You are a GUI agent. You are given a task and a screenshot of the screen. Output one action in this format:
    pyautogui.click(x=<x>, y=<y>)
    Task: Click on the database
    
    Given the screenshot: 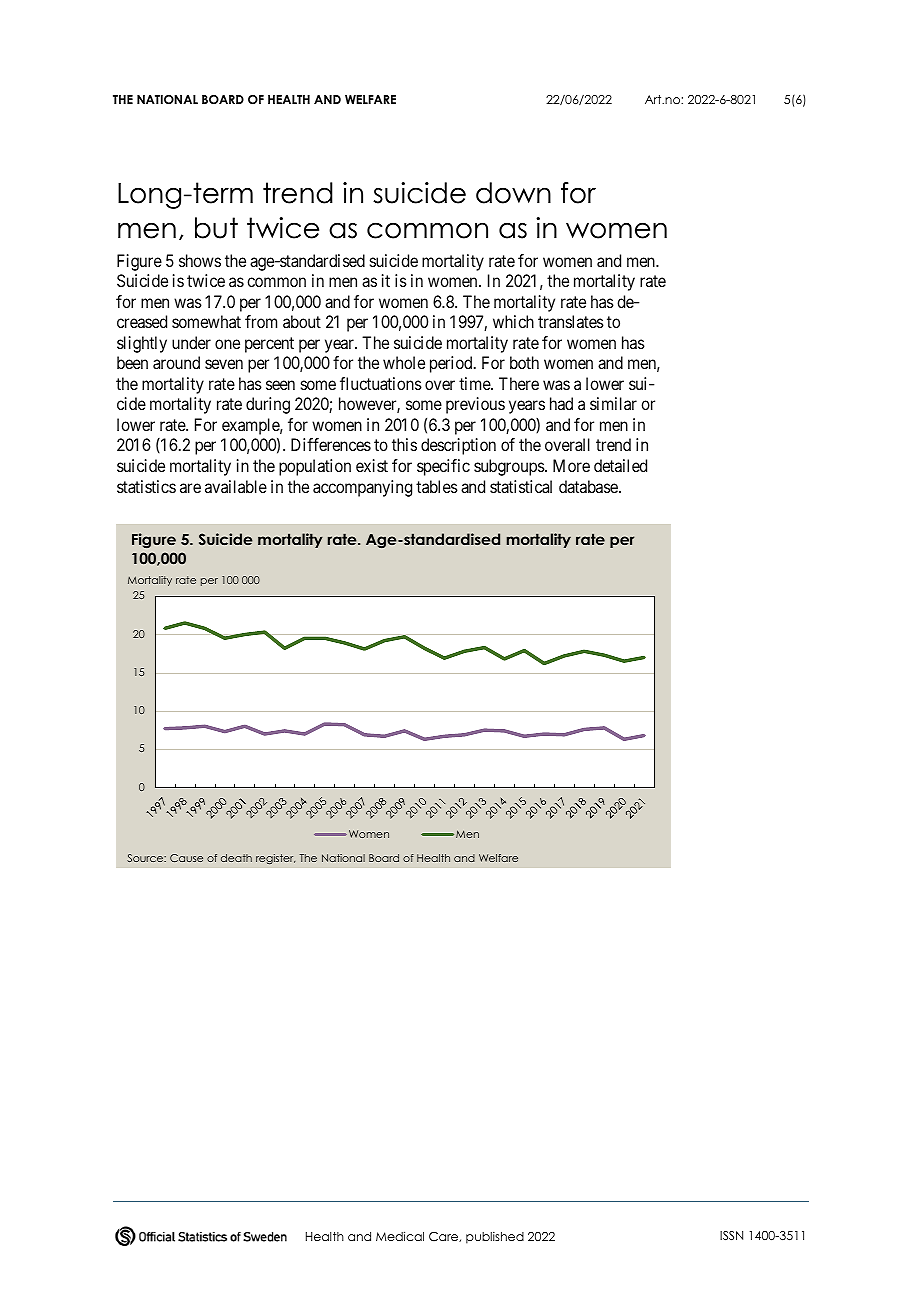 What is the action you would take?
    pyautogui.click(x=588, y=486)
